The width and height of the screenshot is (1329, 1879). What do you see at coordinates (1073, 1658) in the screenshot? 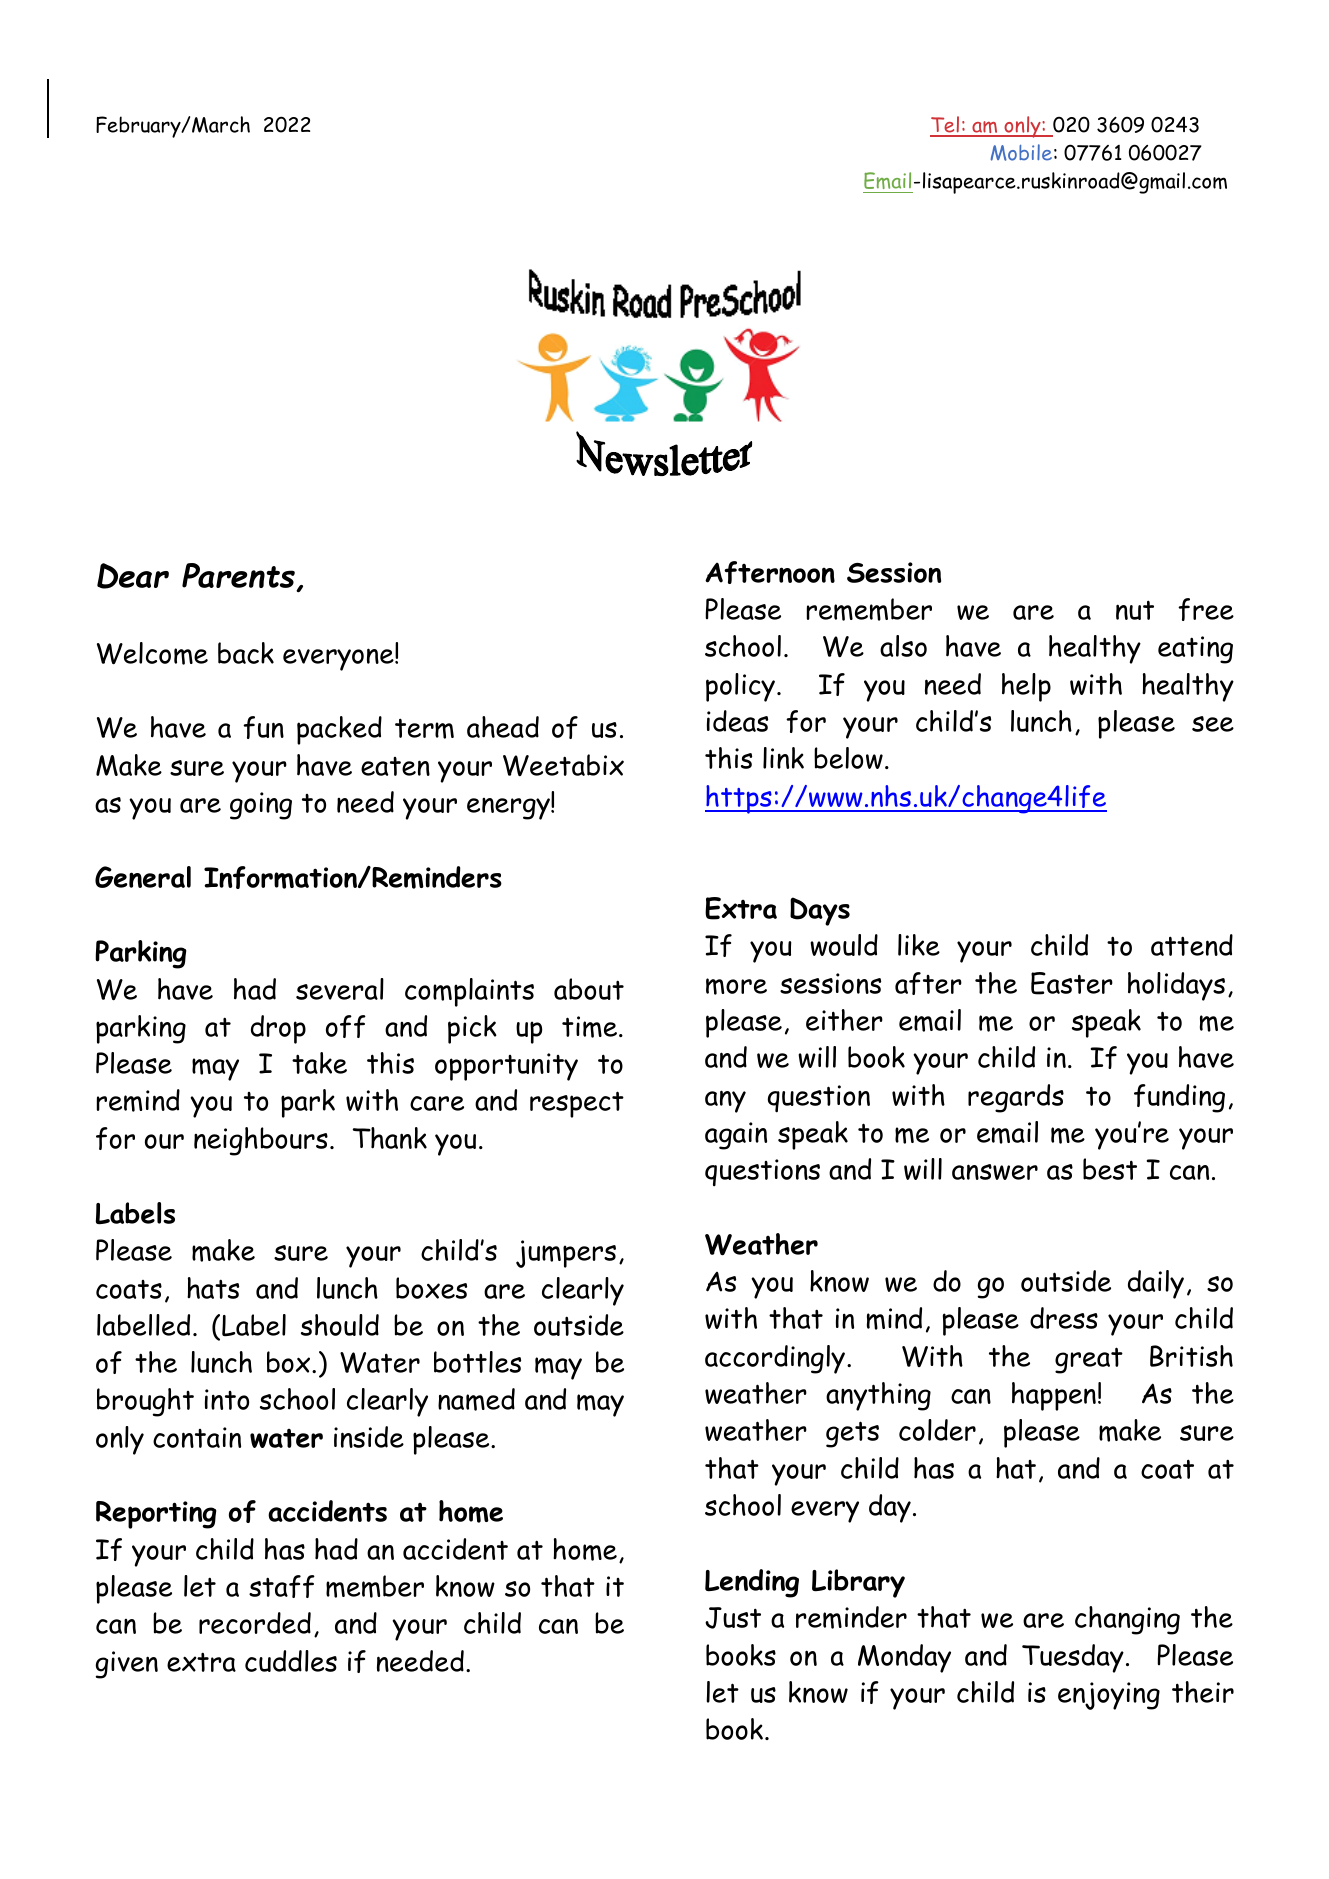
I see `Tuesday` at bounding box center [1073, 1658].
